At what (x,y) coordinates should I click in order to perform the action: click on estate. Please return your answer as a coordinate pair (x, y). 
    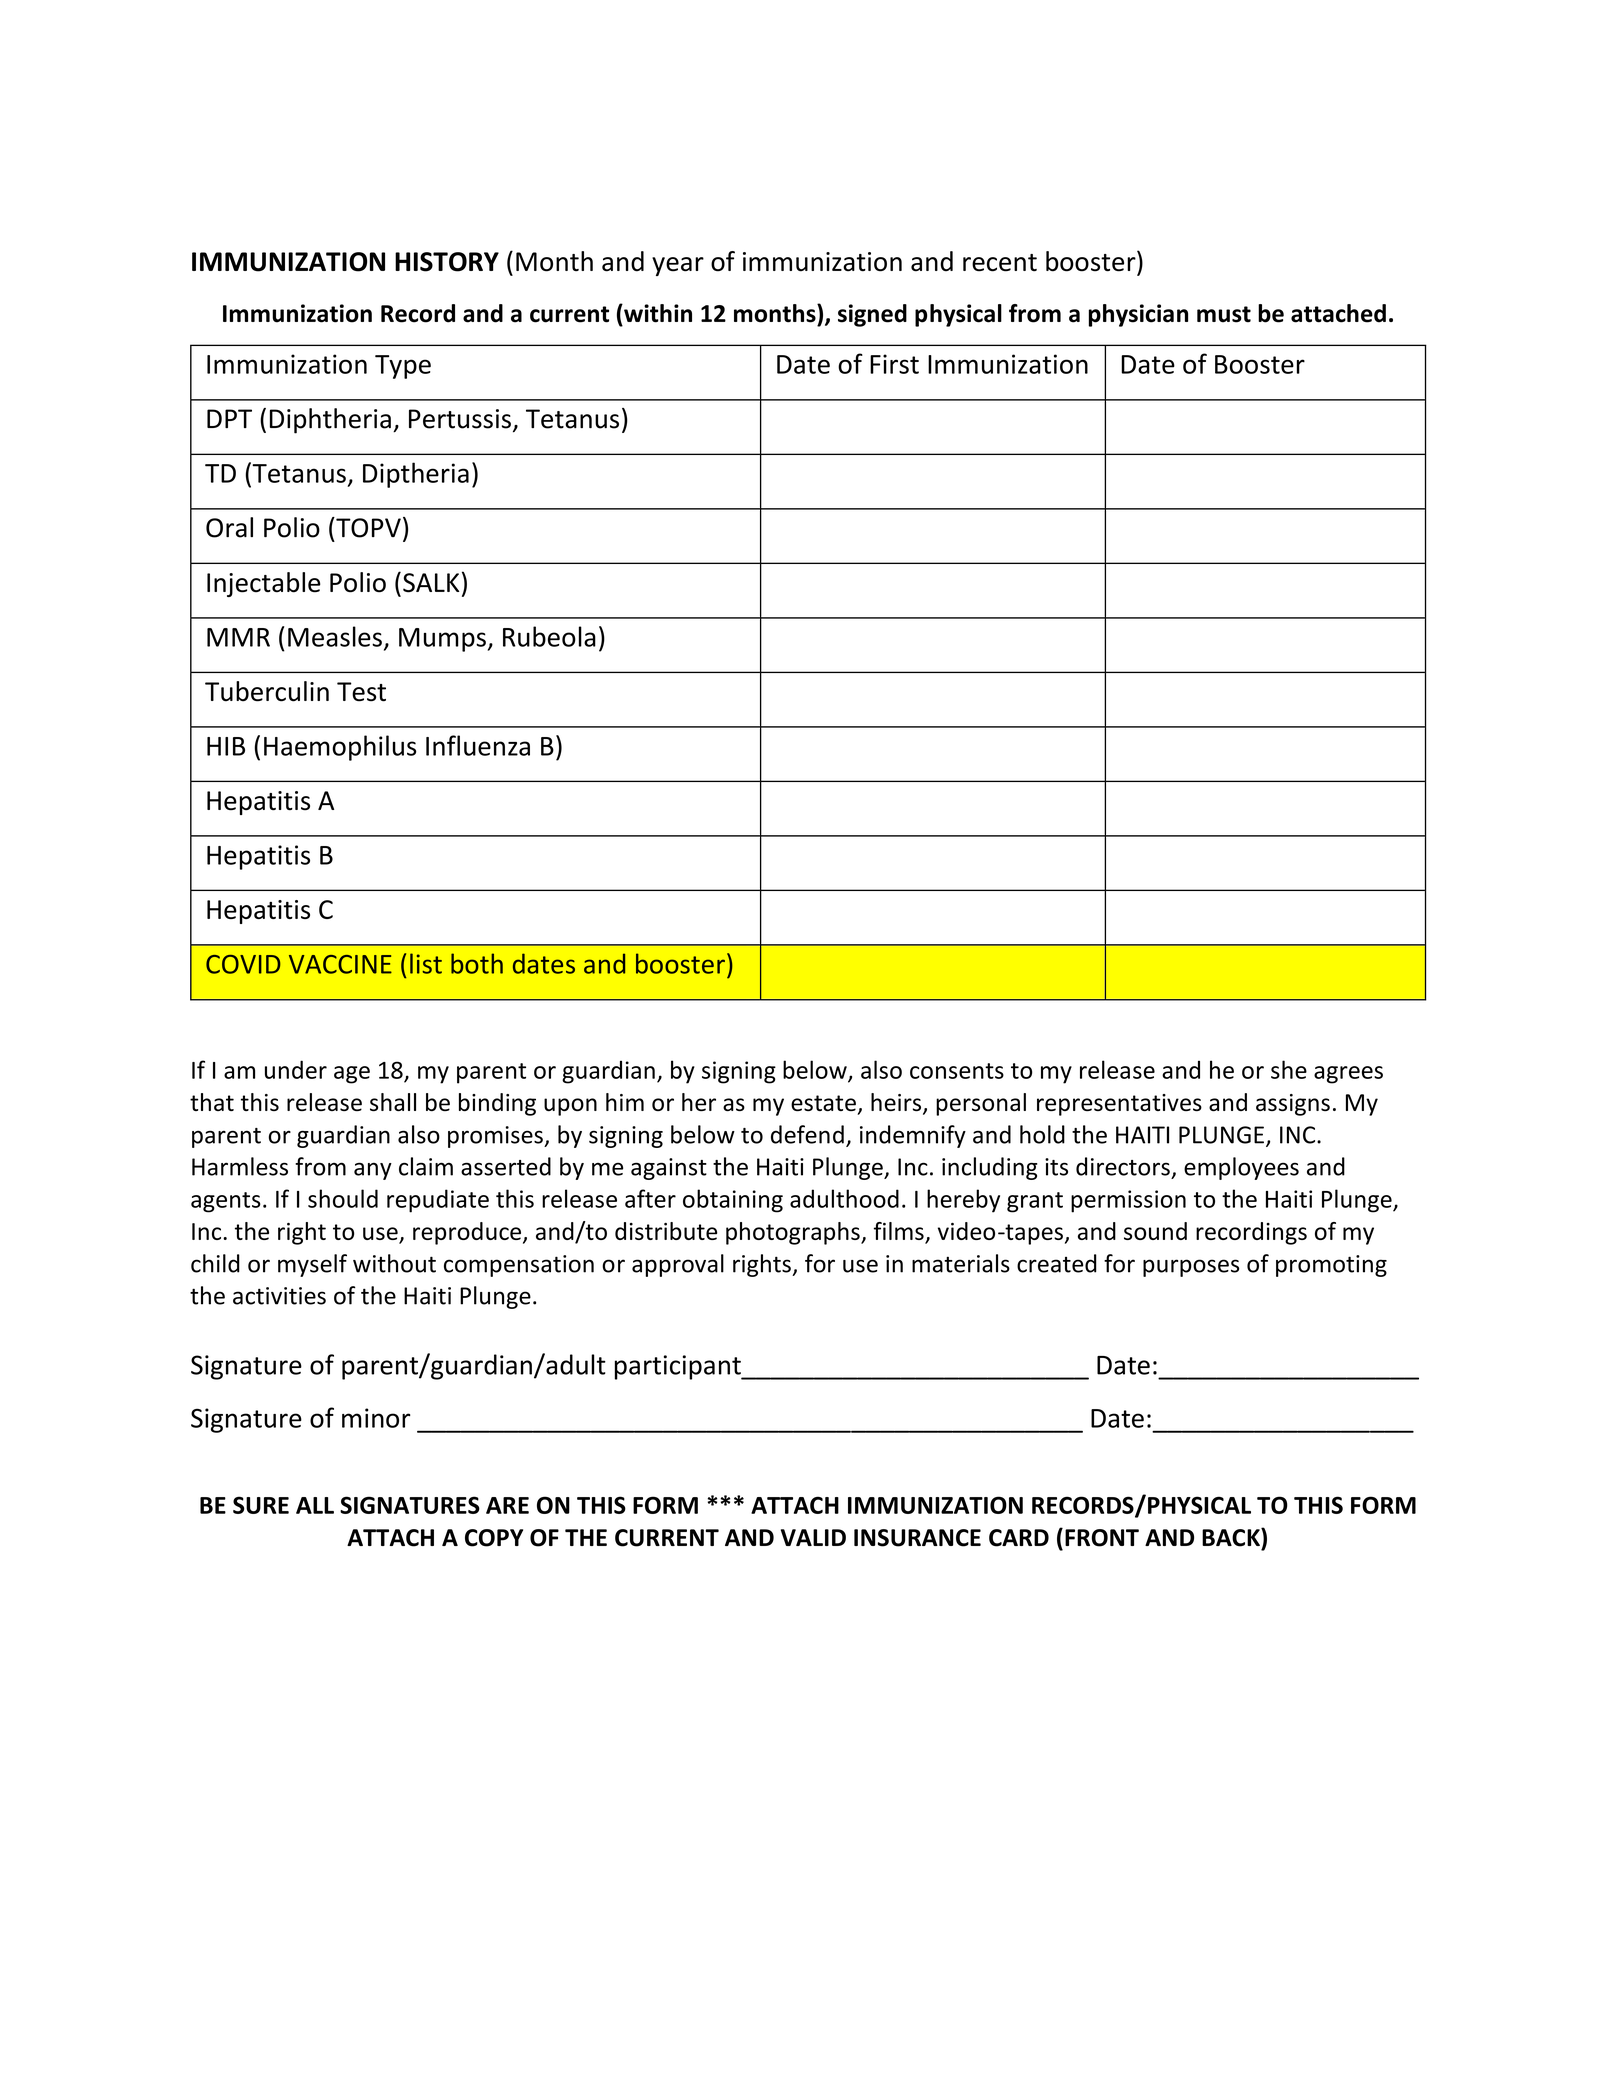
    Looking at the image, I should click on (823, 1103).
